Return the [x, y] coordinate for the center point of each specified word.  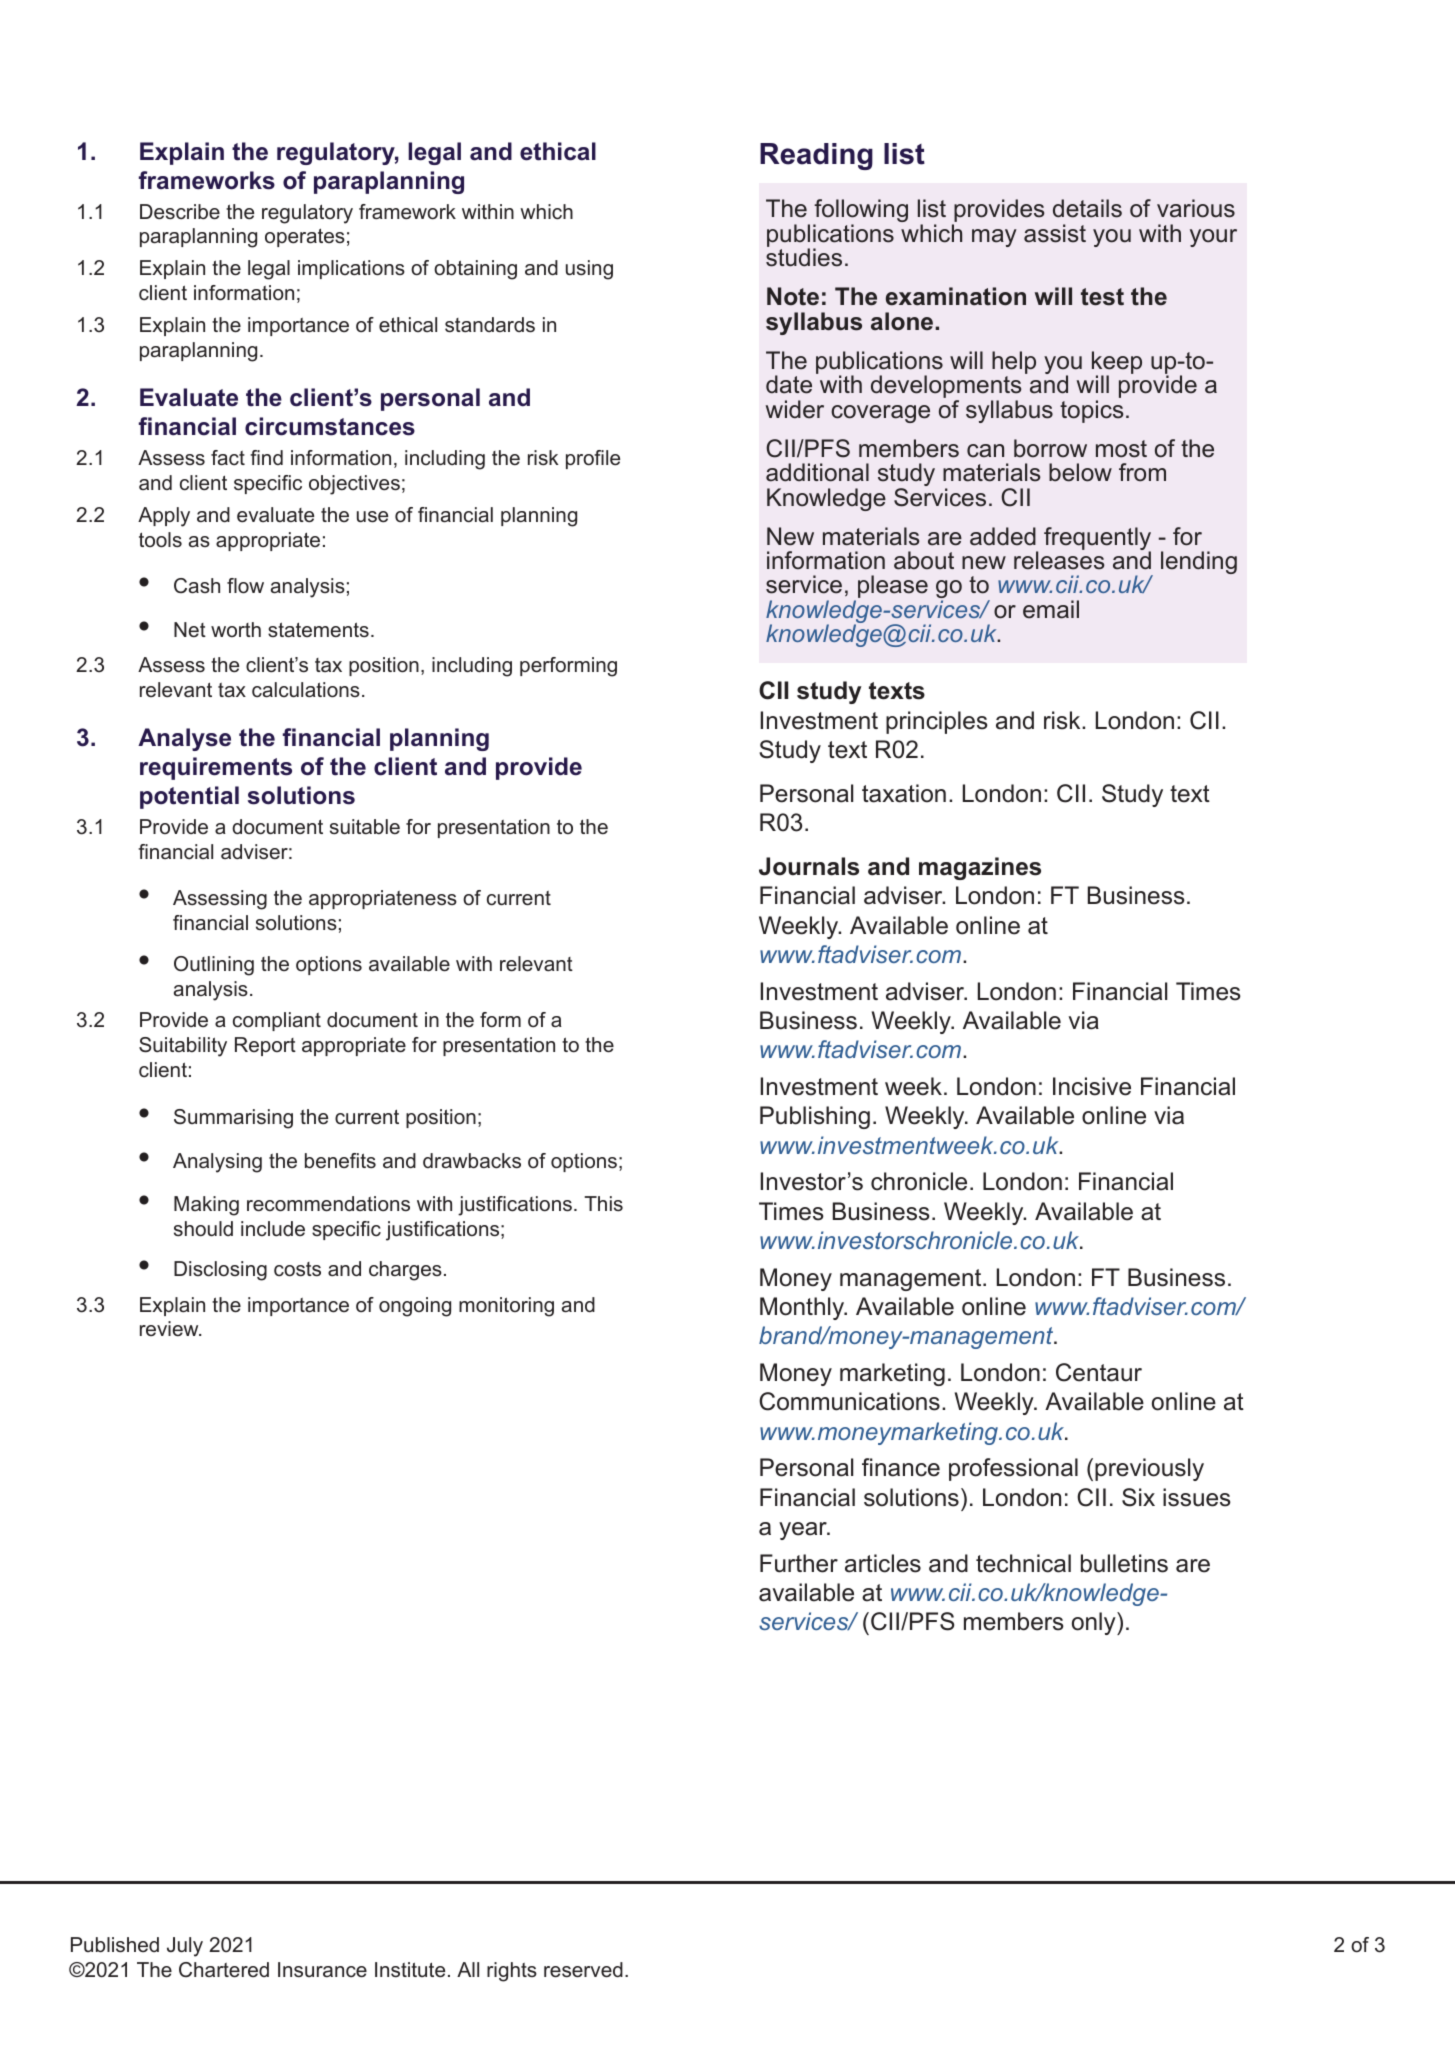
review [170, 1328]
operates [305, 237]
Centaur [1099, 1372]
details [1087, 208]
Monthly [803, 1308]
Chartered [224, 1970]
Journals [809, 866]
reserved [583, 1970]
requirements [216, 768]
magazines [980, 868]
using [589, 270]
